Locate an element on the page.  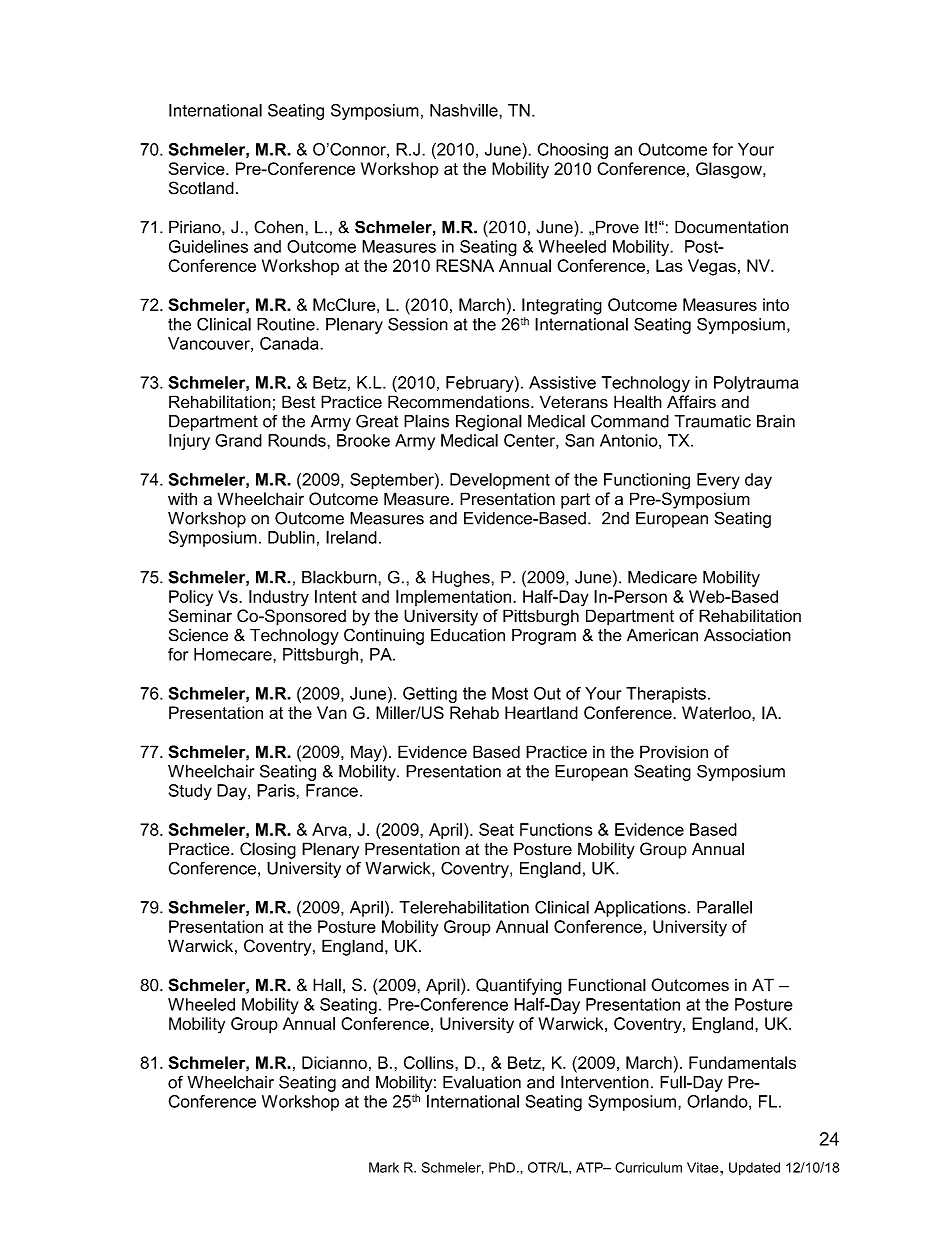
Development is located at coordinates (500, 481).
